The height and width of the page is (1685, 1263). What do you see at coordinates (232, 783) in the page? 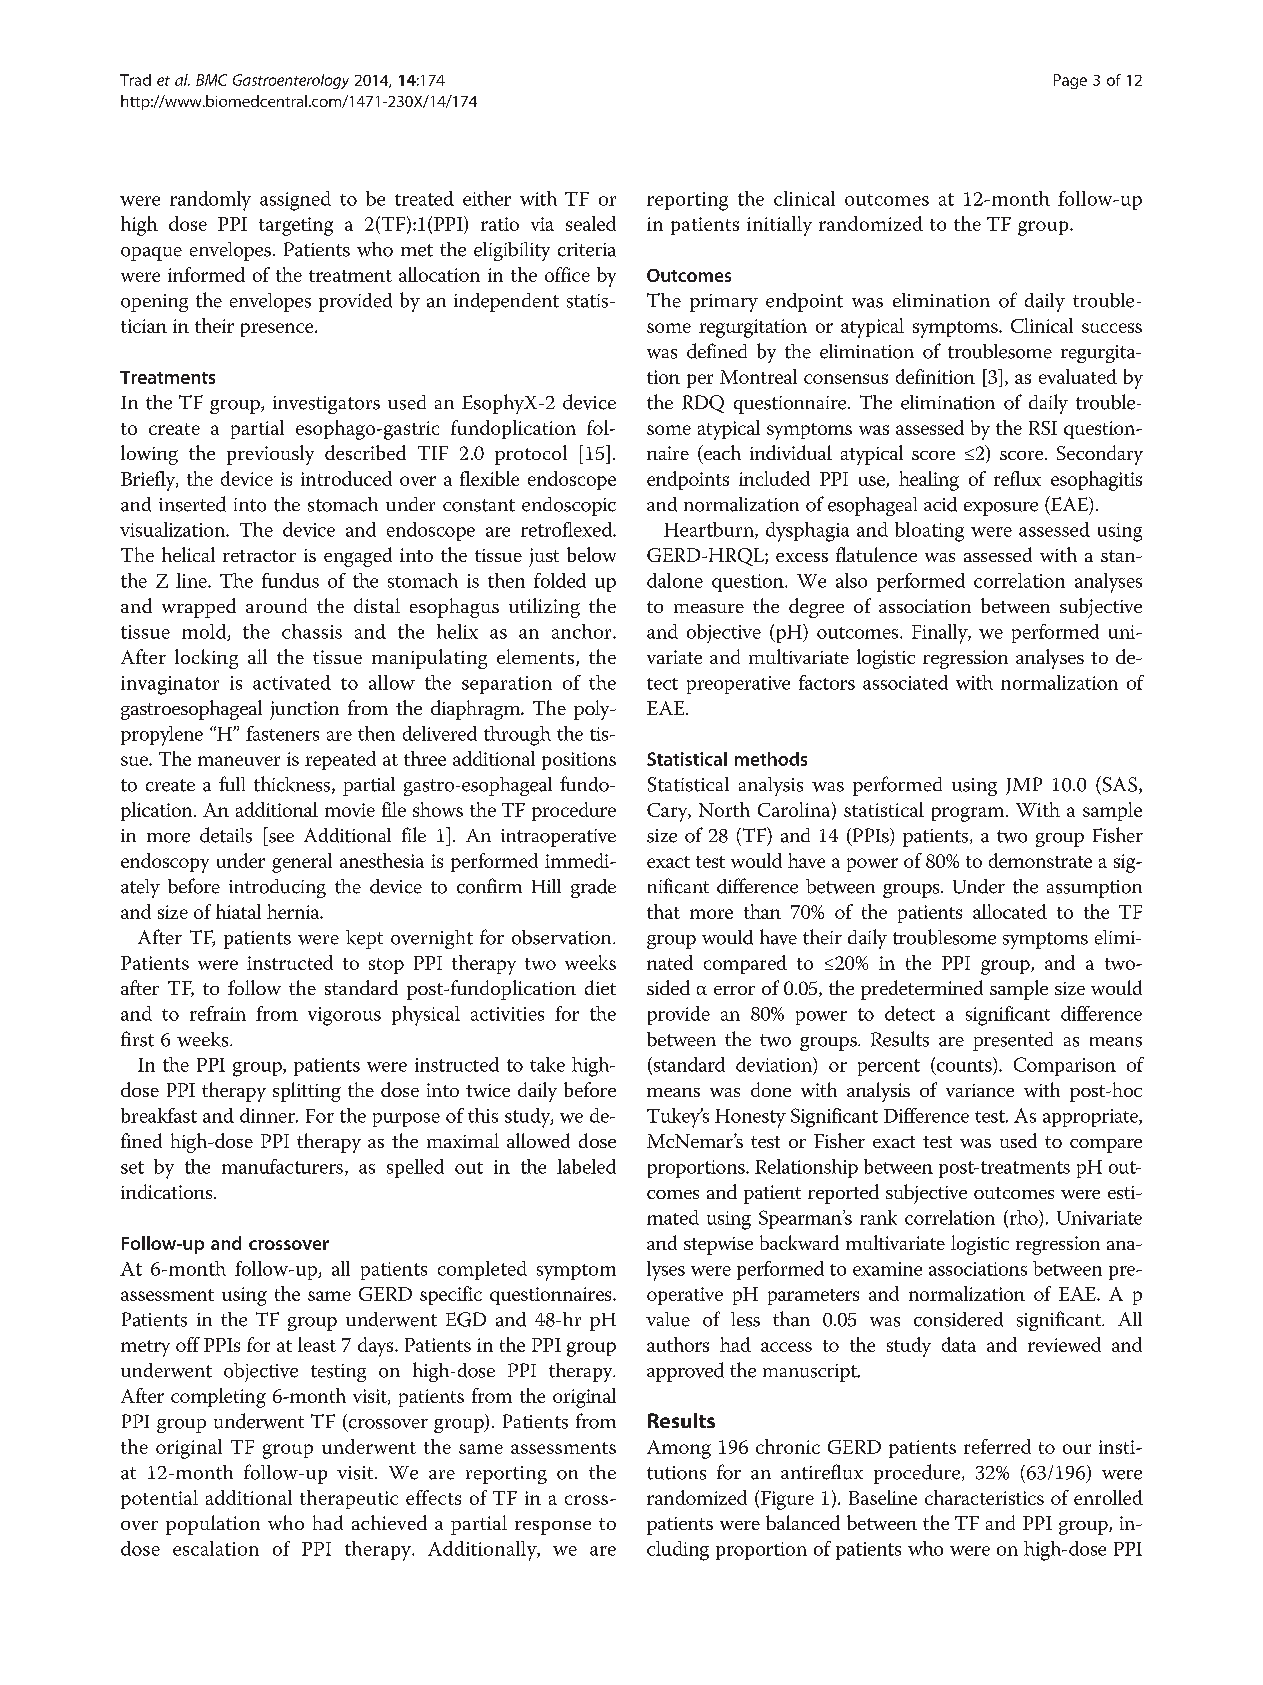
I see `full` at bounding box center [232, 783].
